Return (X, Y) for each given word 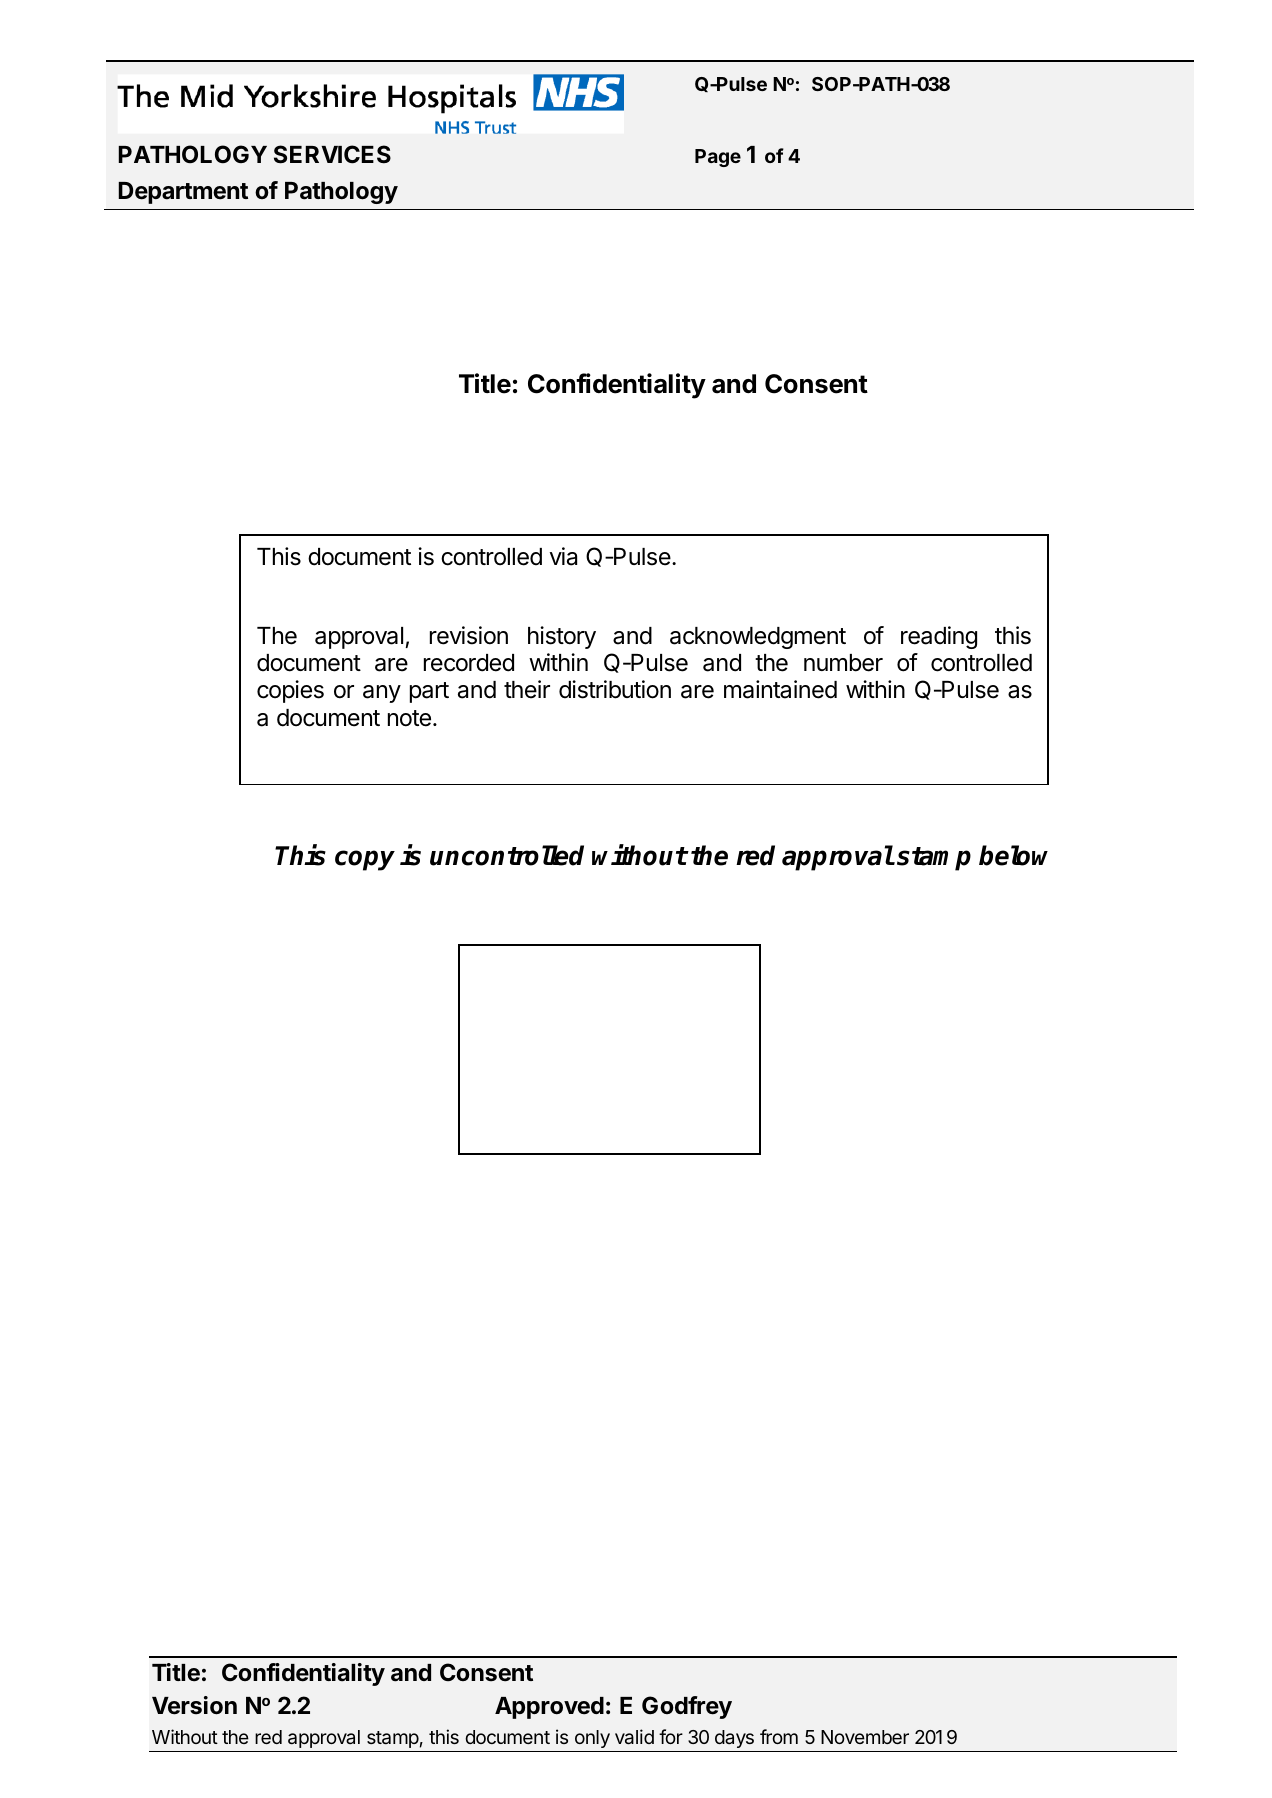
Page (718, 158)
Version (194, 1705)
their (527, 689)
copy (365, 860)
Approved (549, 1708)
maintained (780, 689)
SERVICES (332, 154)
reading (939, 637)
